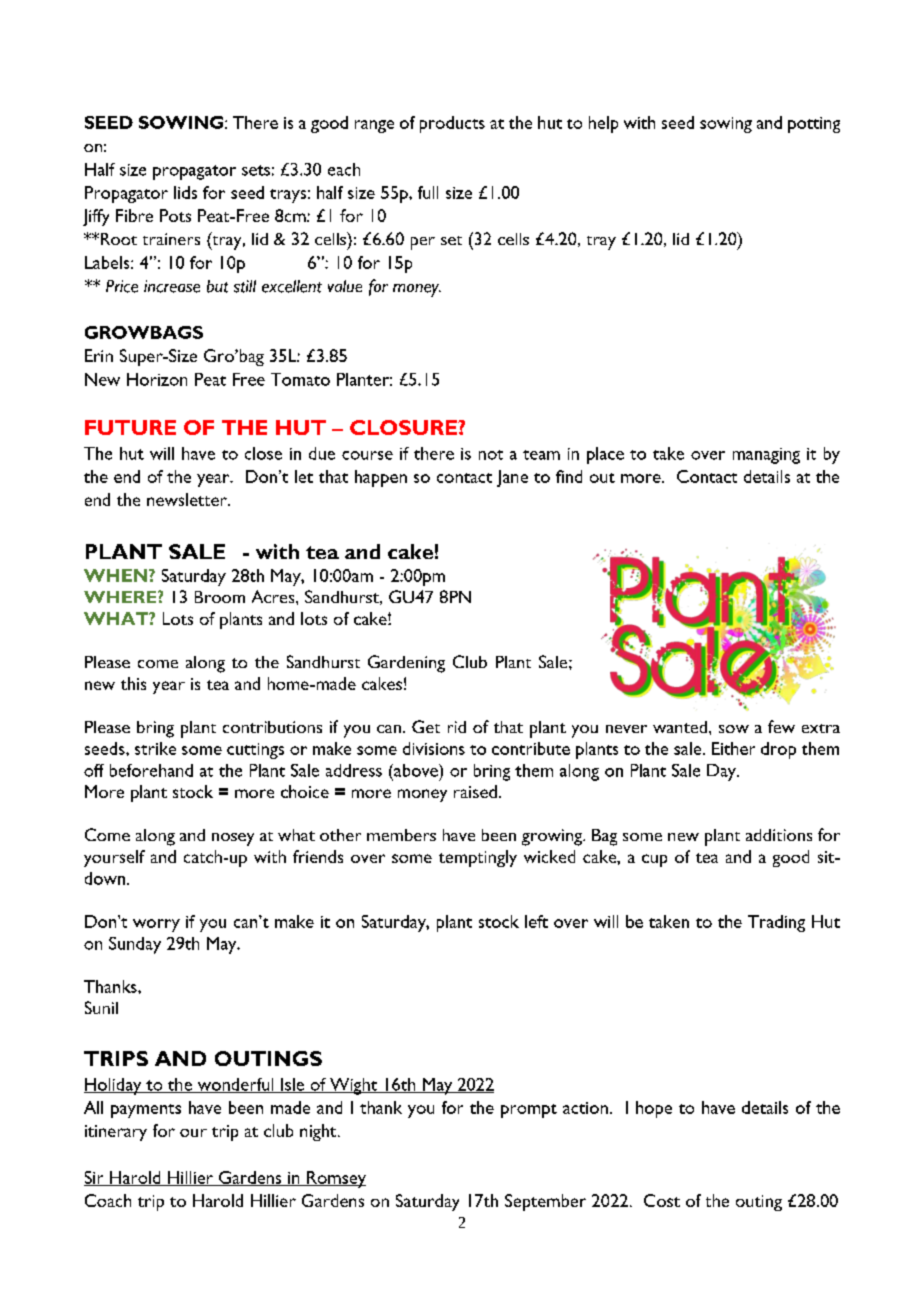 This screenshot has width=924, height=1308. I want to click on newsletter, so click(188, 499).
